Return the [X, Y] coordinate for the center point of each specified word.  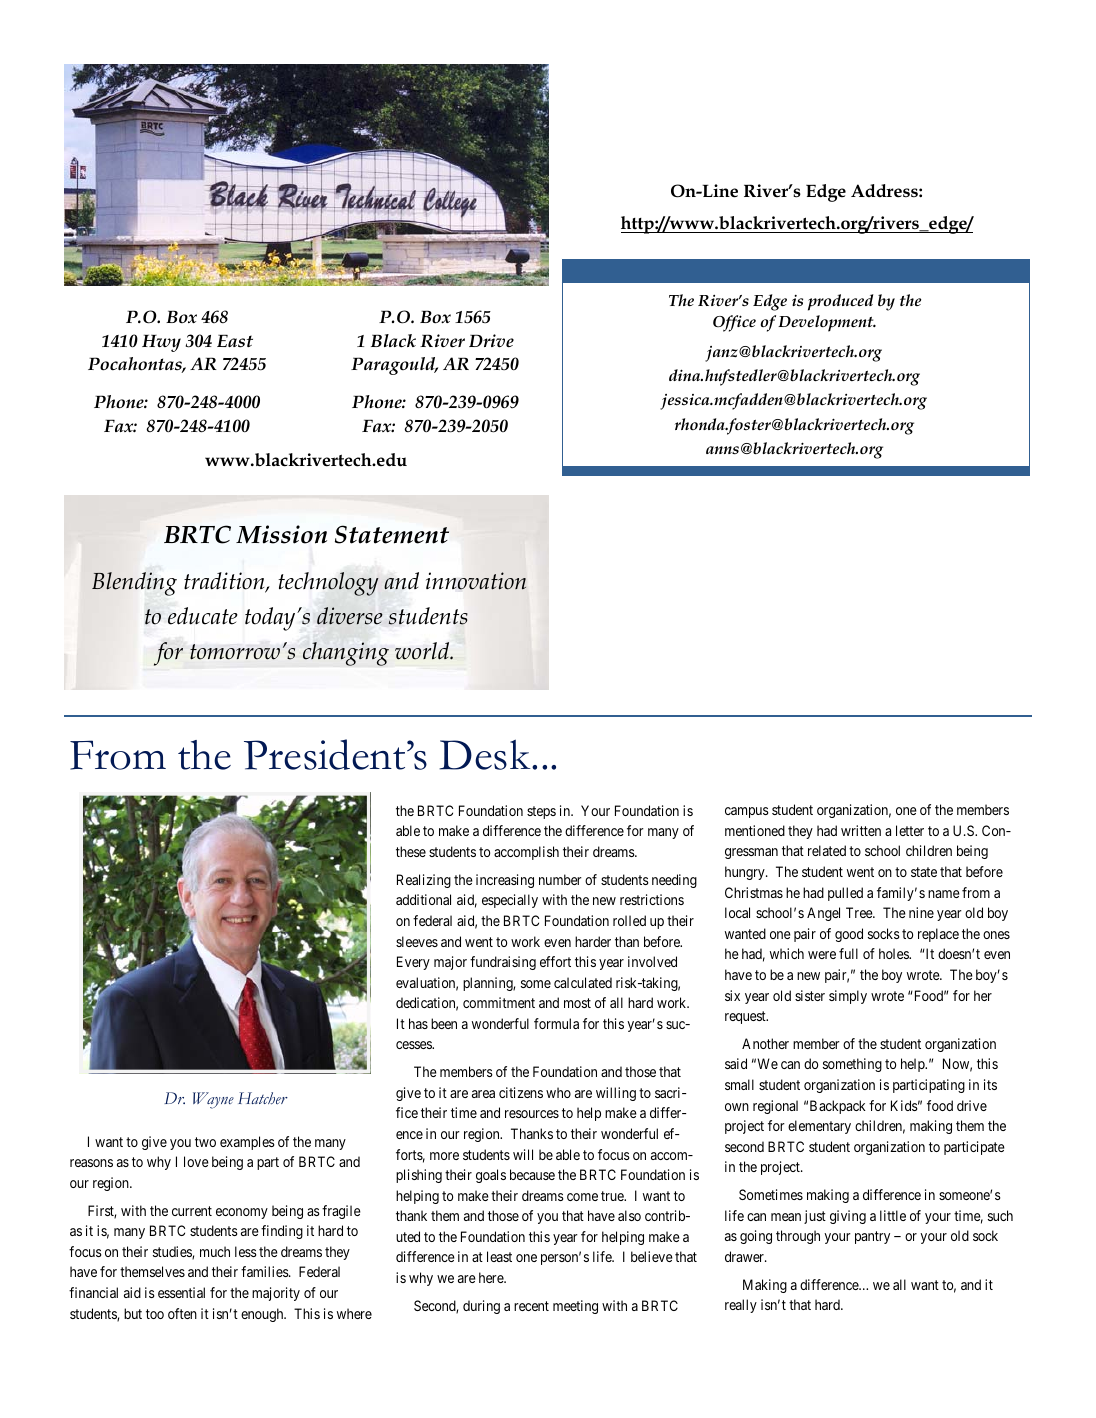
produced [841, 302]
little [893, 1215]
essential [181, 1292]
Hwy [161, 343]
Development [827, 323]
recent [531, 1306]
